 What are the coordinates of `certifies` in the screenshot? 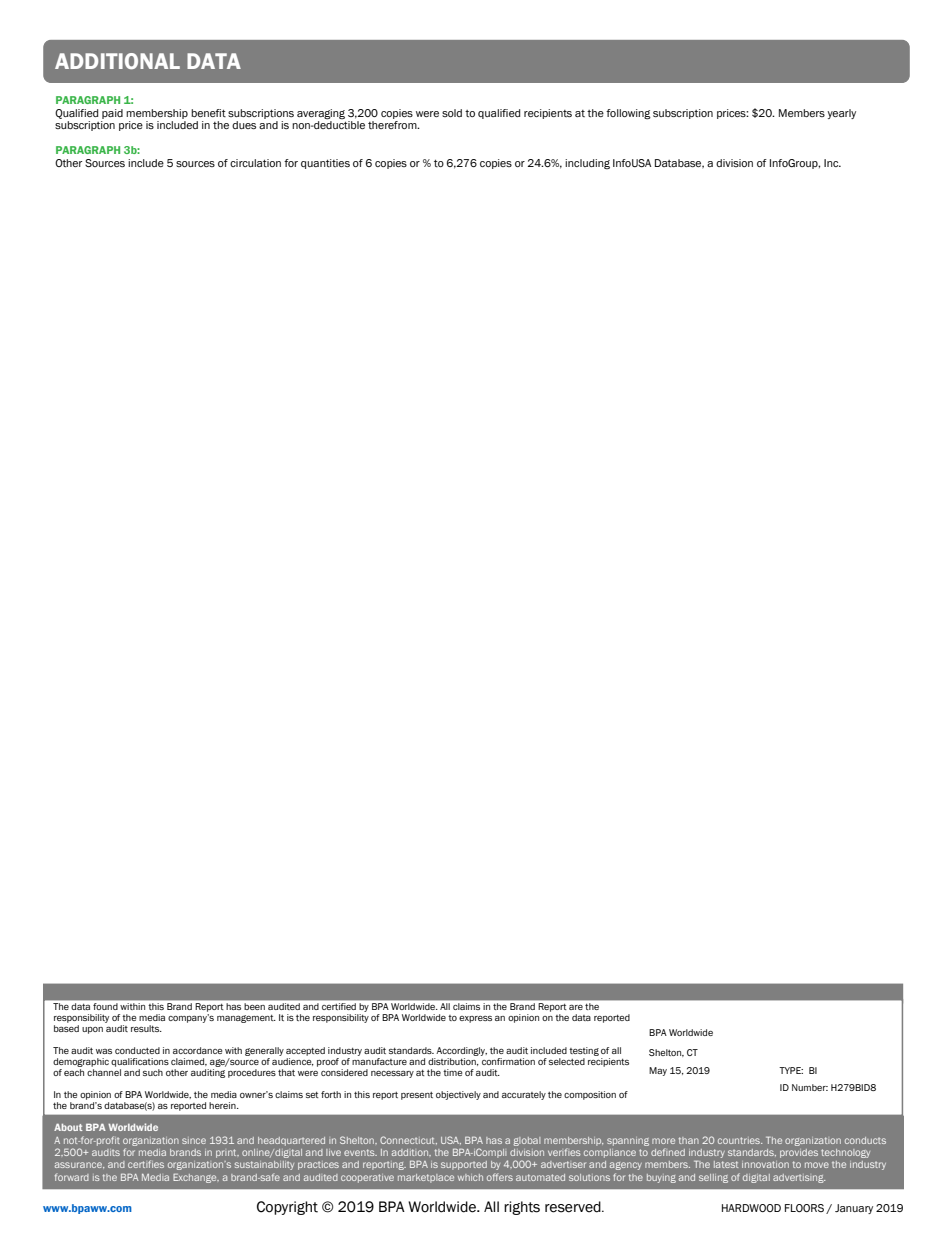 It's located at (146, 1164).
